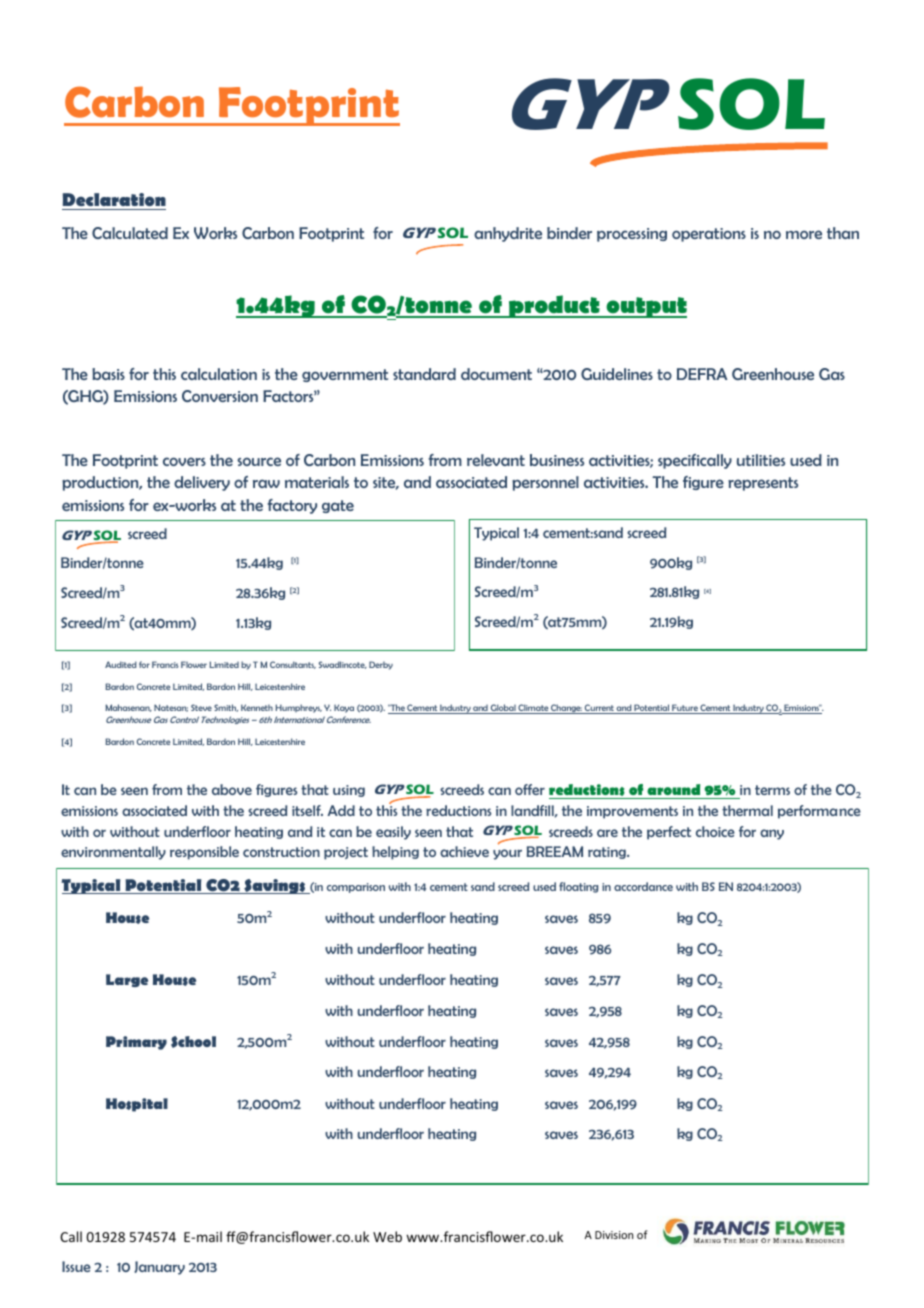 The width and height of the document is (924, 1308). I want to click on comparison, so click(356, 888).
